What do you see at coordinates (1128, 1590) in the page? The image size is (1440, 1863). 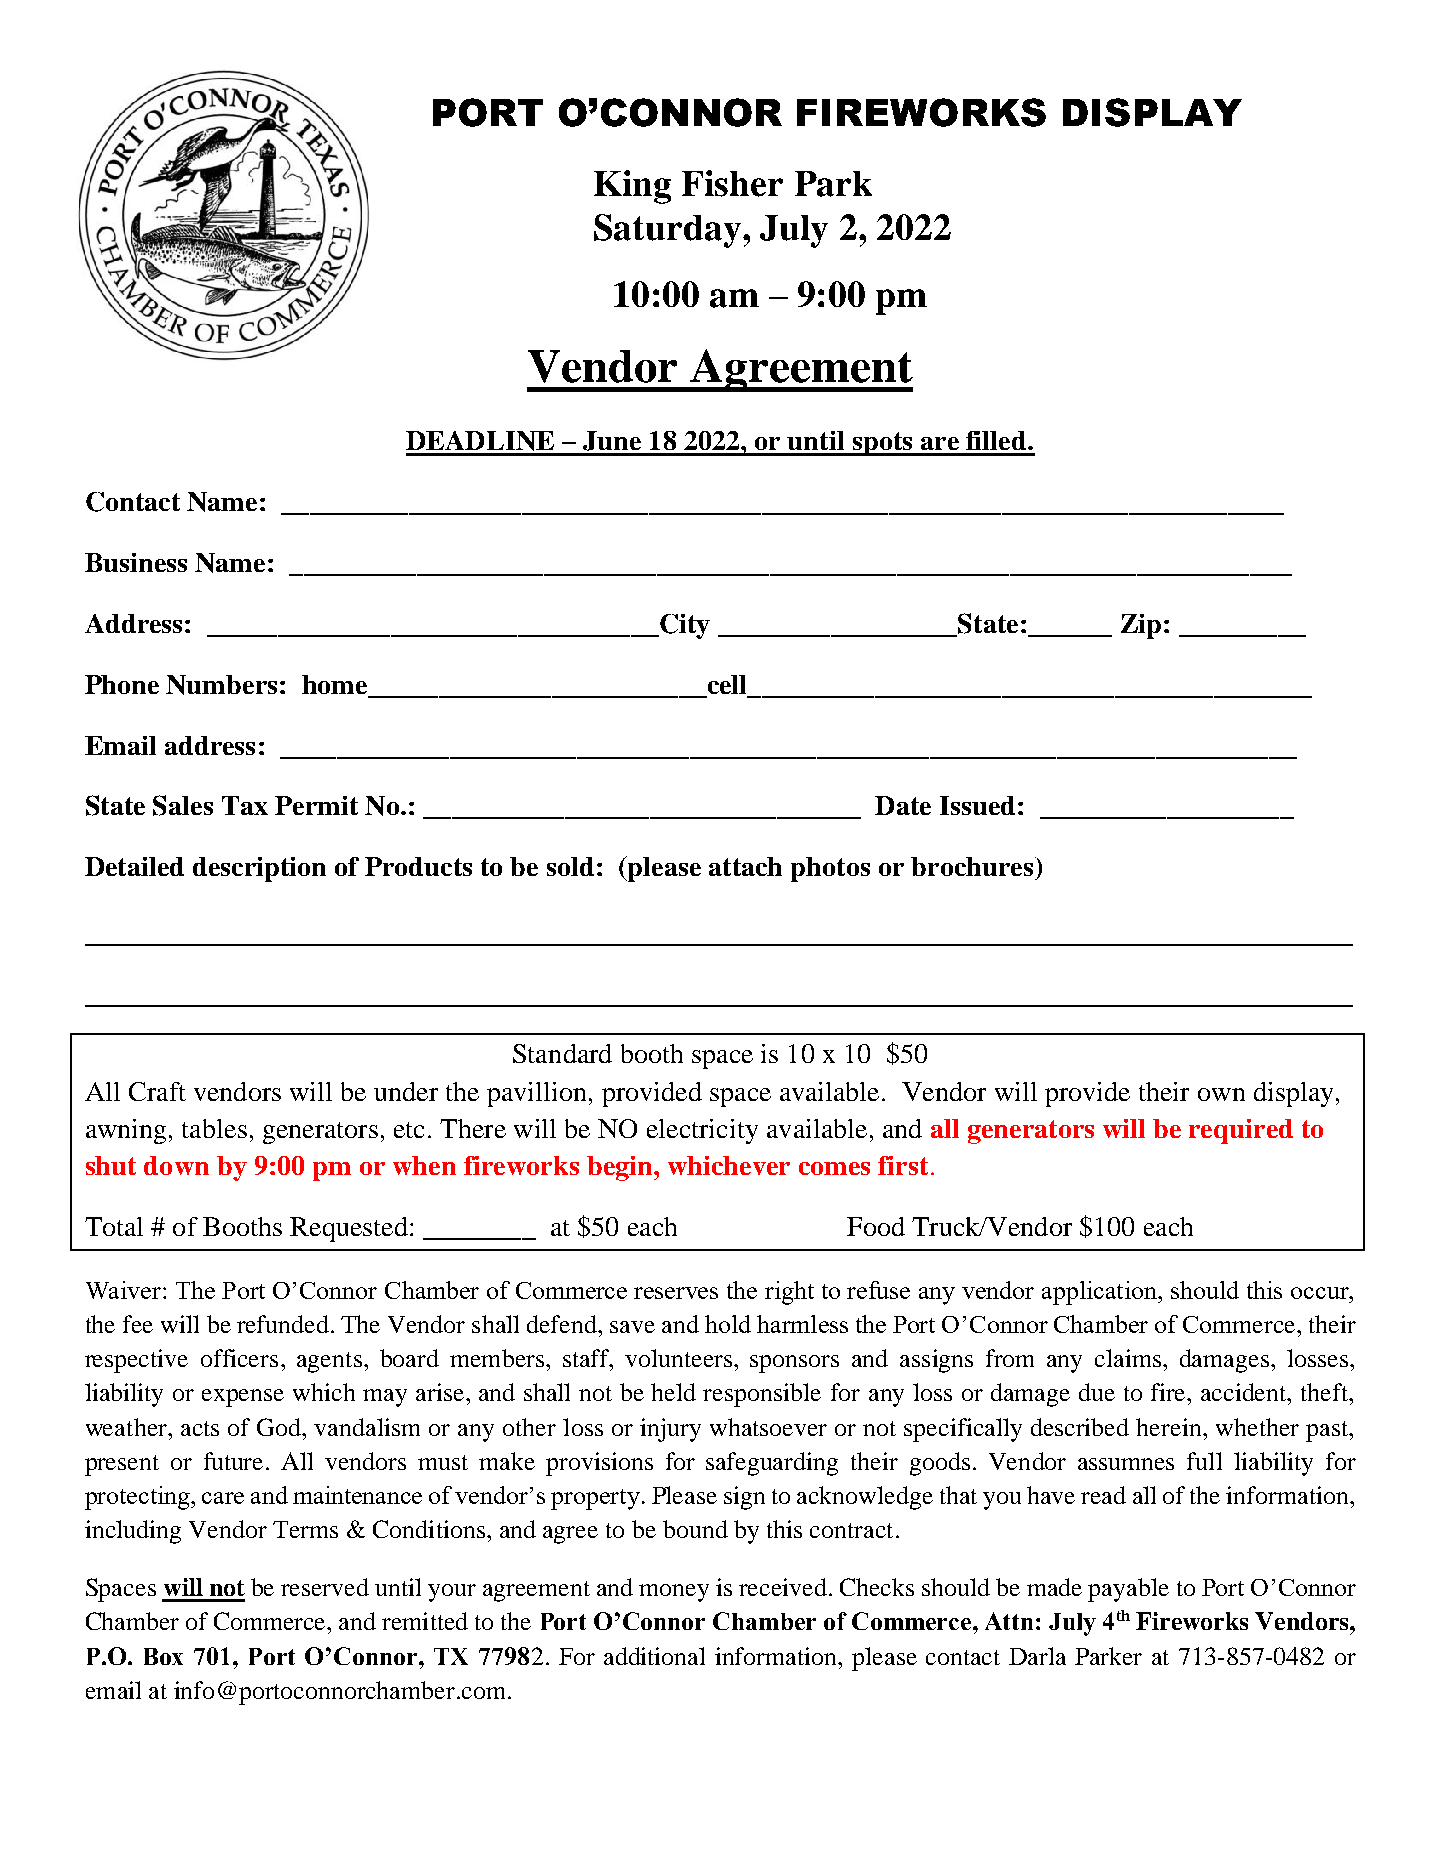 I see `payable` at bounding box center [1128, 1590].
